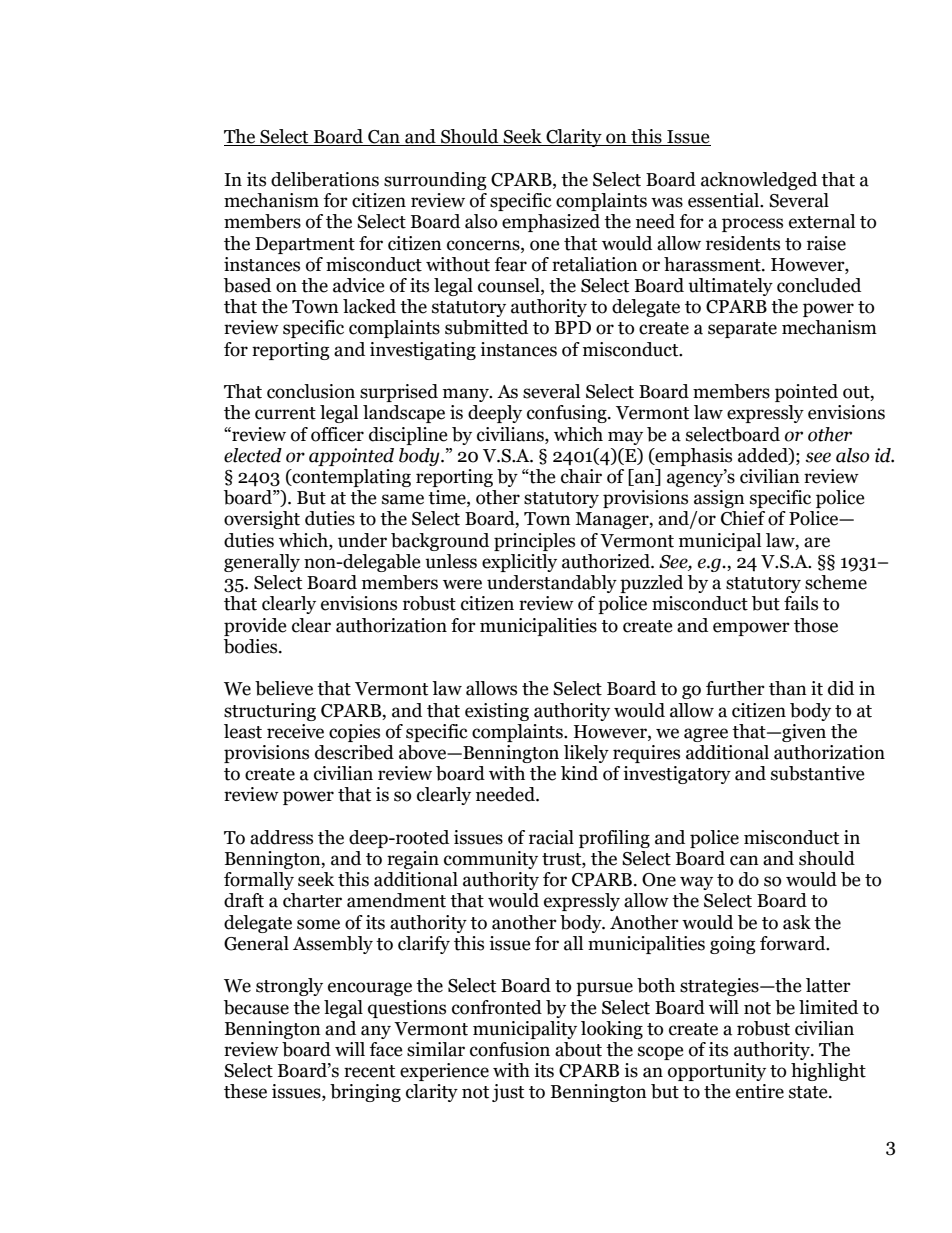 The width and height of the screenshot is (952, 1233). I want to click on explicitly, so click(519, 563).
